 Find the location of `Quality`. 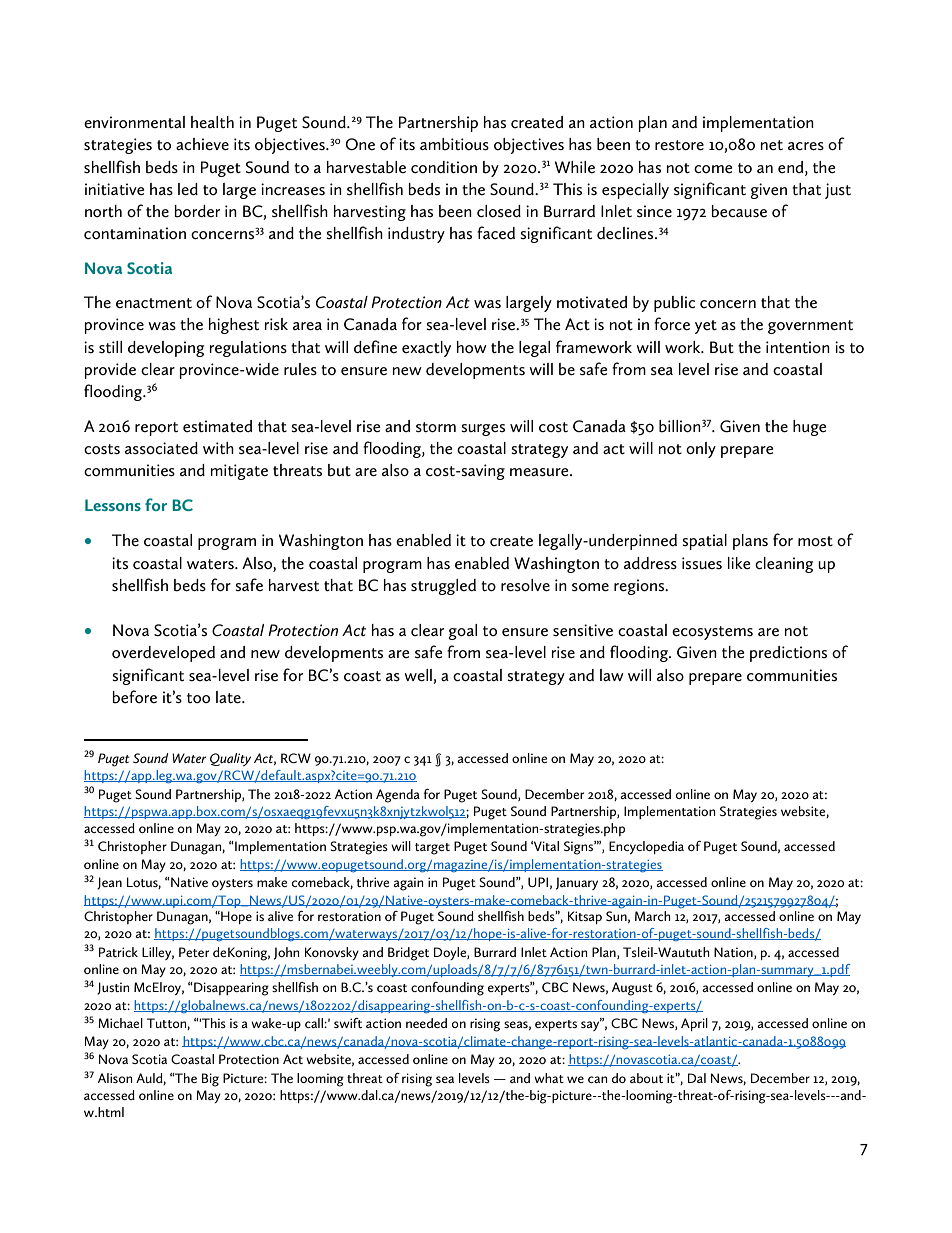

Quality is located at coordinates (230, 759).
